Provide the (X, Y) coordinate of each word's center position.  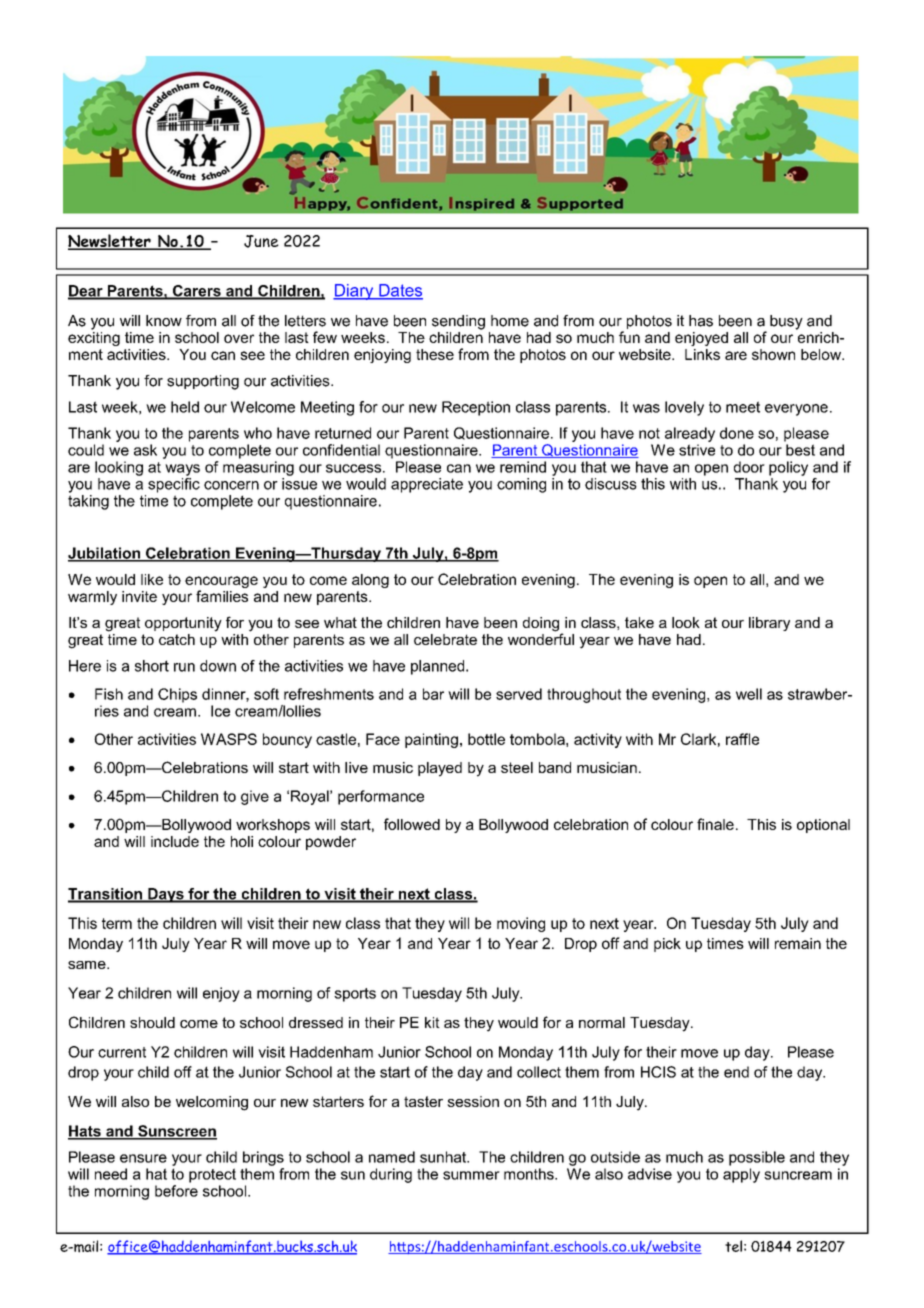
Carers (196, 292)
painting (431, 740)
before (176, 1191)
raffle (742, 739)
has (701, 321)
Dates (400, 291)
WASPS (229, 739)
